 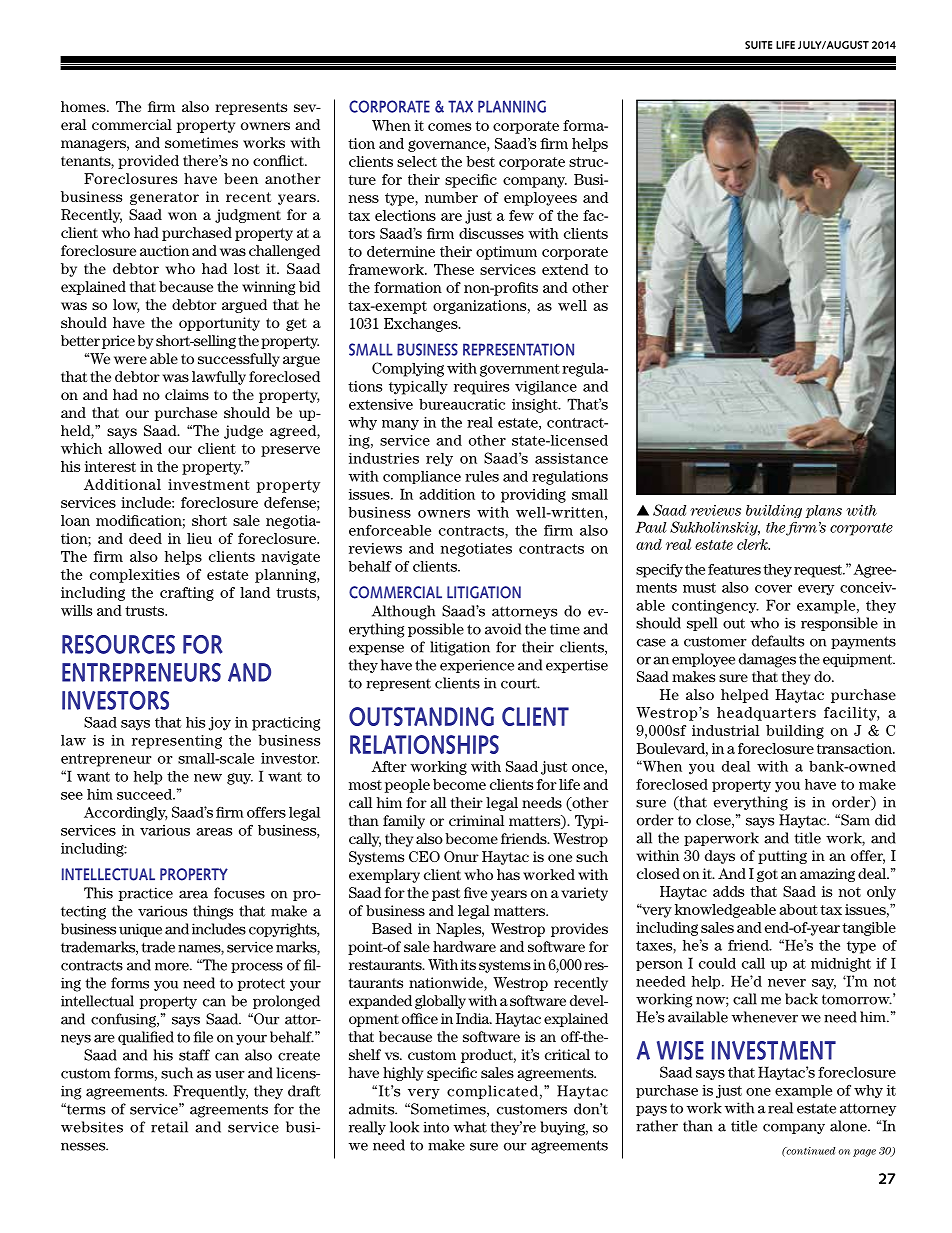 I want to click on industrial, so click(x=725, y=730).
